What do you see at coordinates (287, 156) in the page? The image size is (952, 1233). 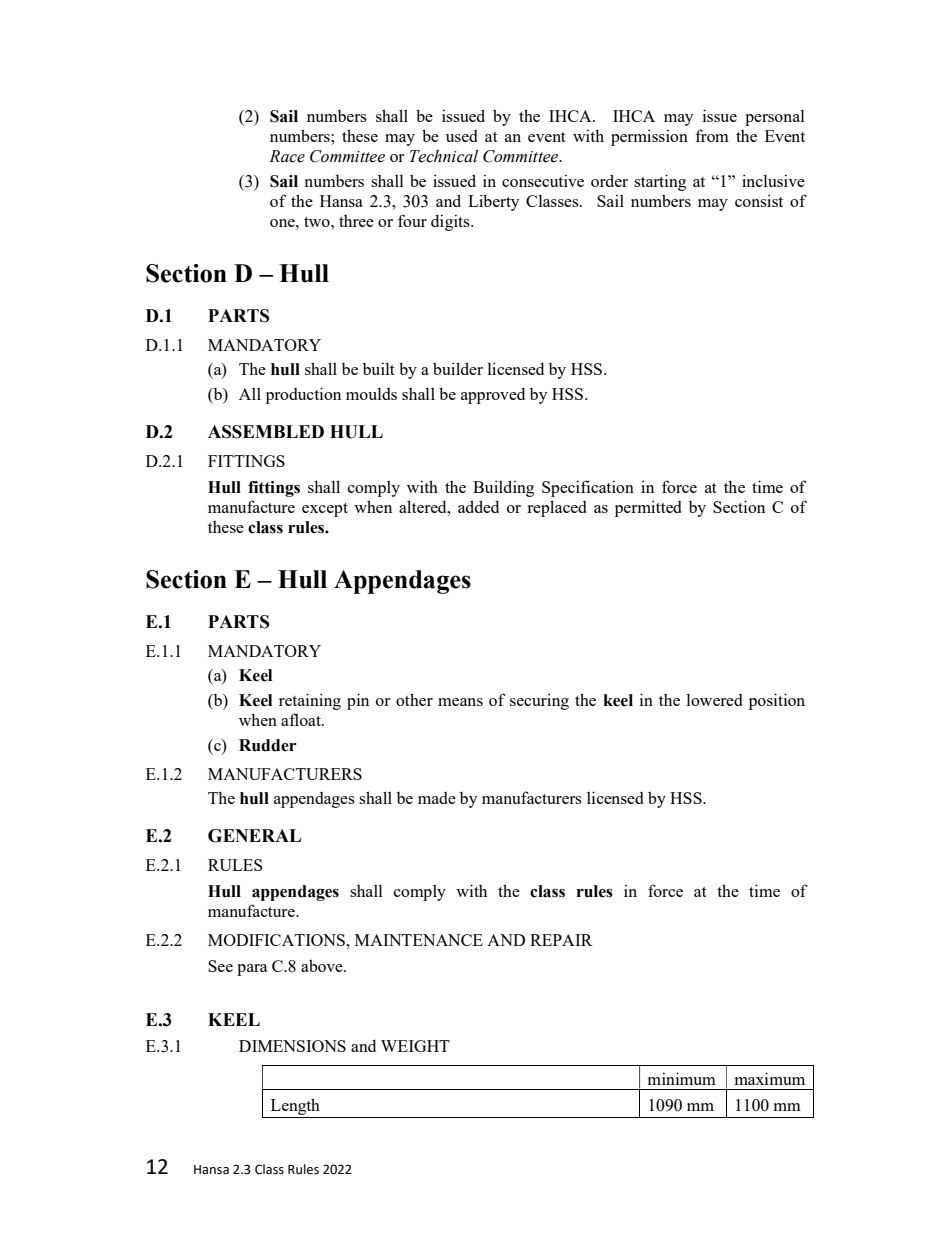 I see `Race` at bounding box center [287, 156].
